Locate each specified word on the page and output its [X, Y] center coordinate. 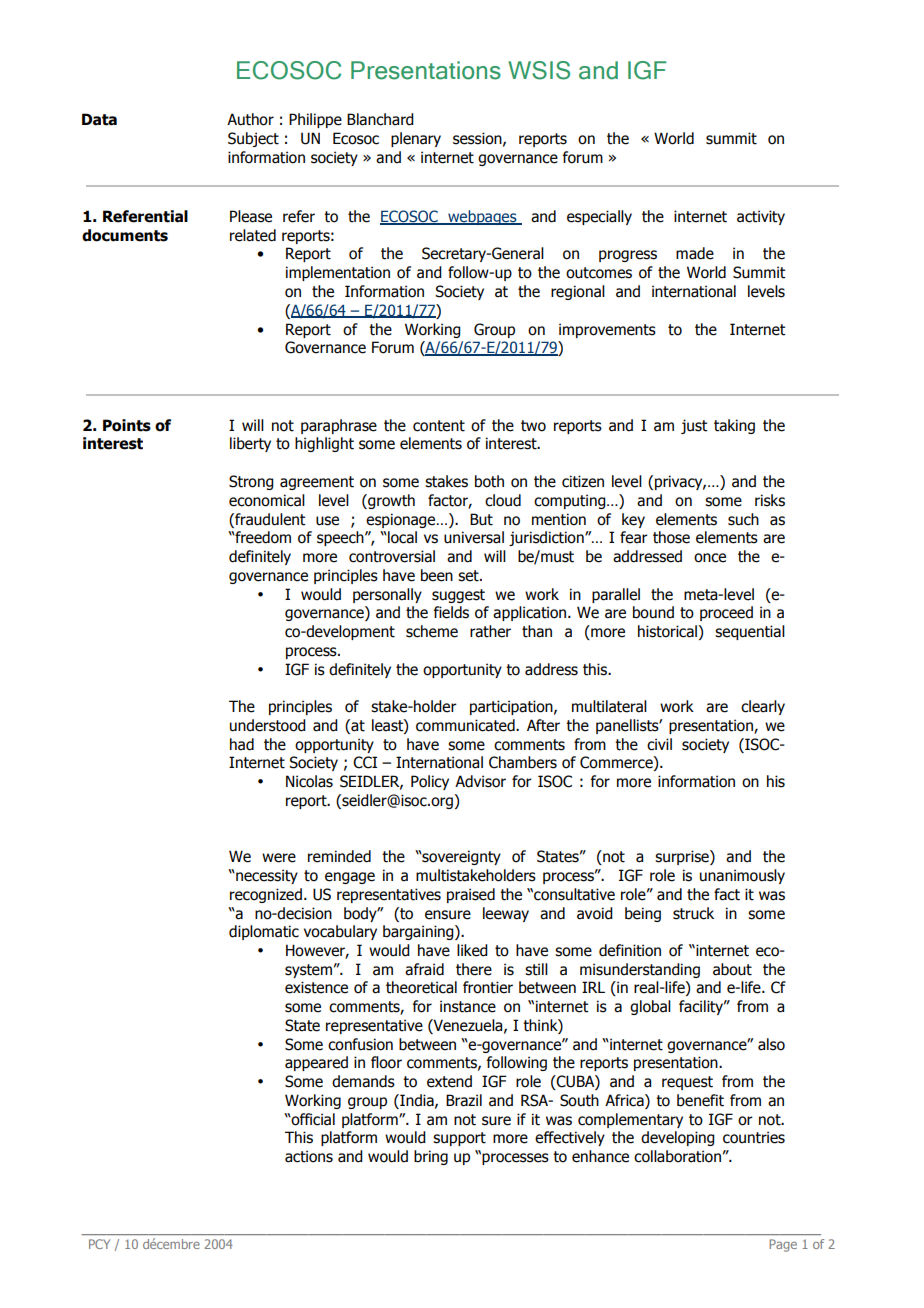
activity [761, 217]
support [459, 1139]
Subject [253, 139]
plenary [416, 139]
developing [678, 1138]
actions [309, 1156]
